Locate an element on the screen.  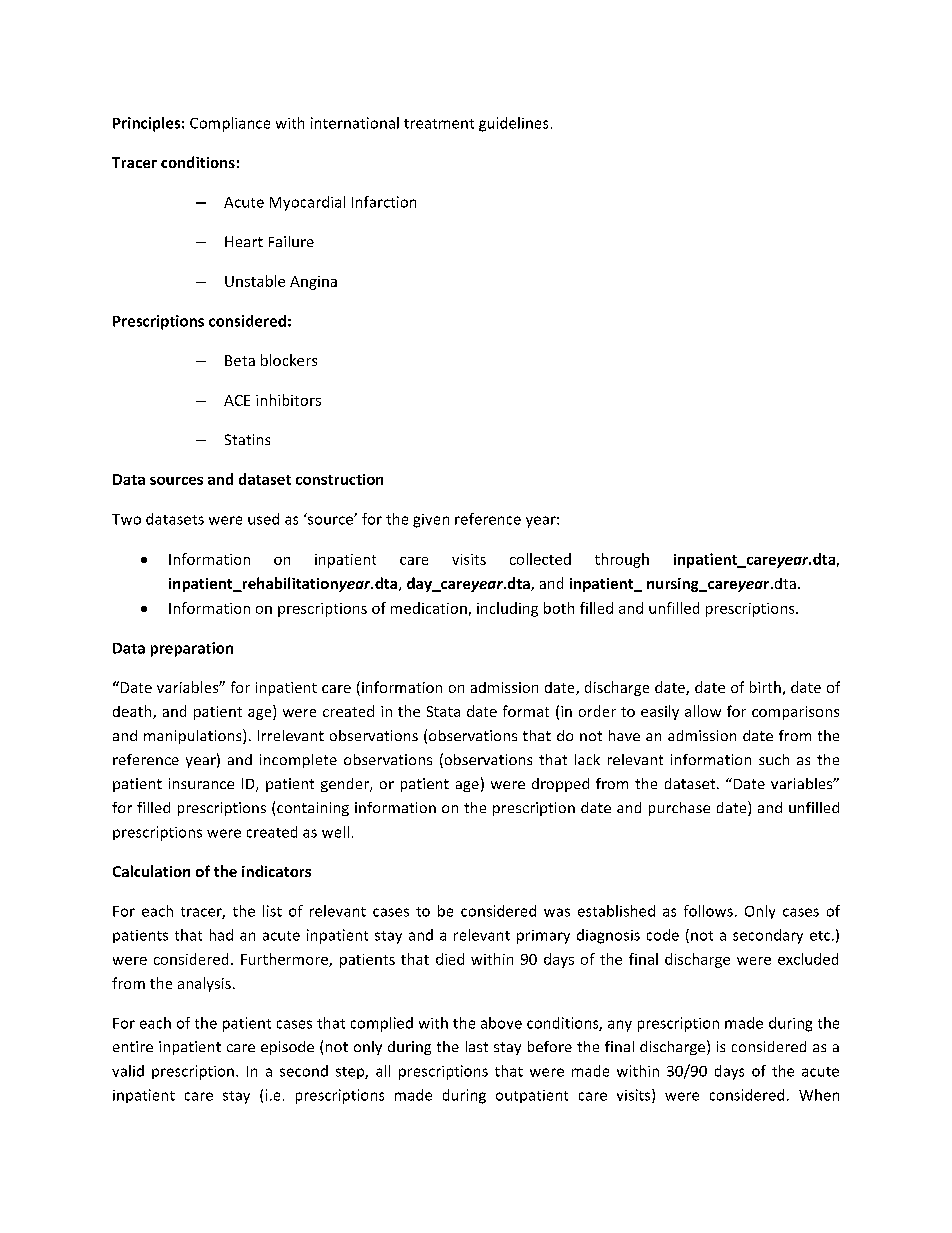
guidelines is located at coordinates (513, 124).
